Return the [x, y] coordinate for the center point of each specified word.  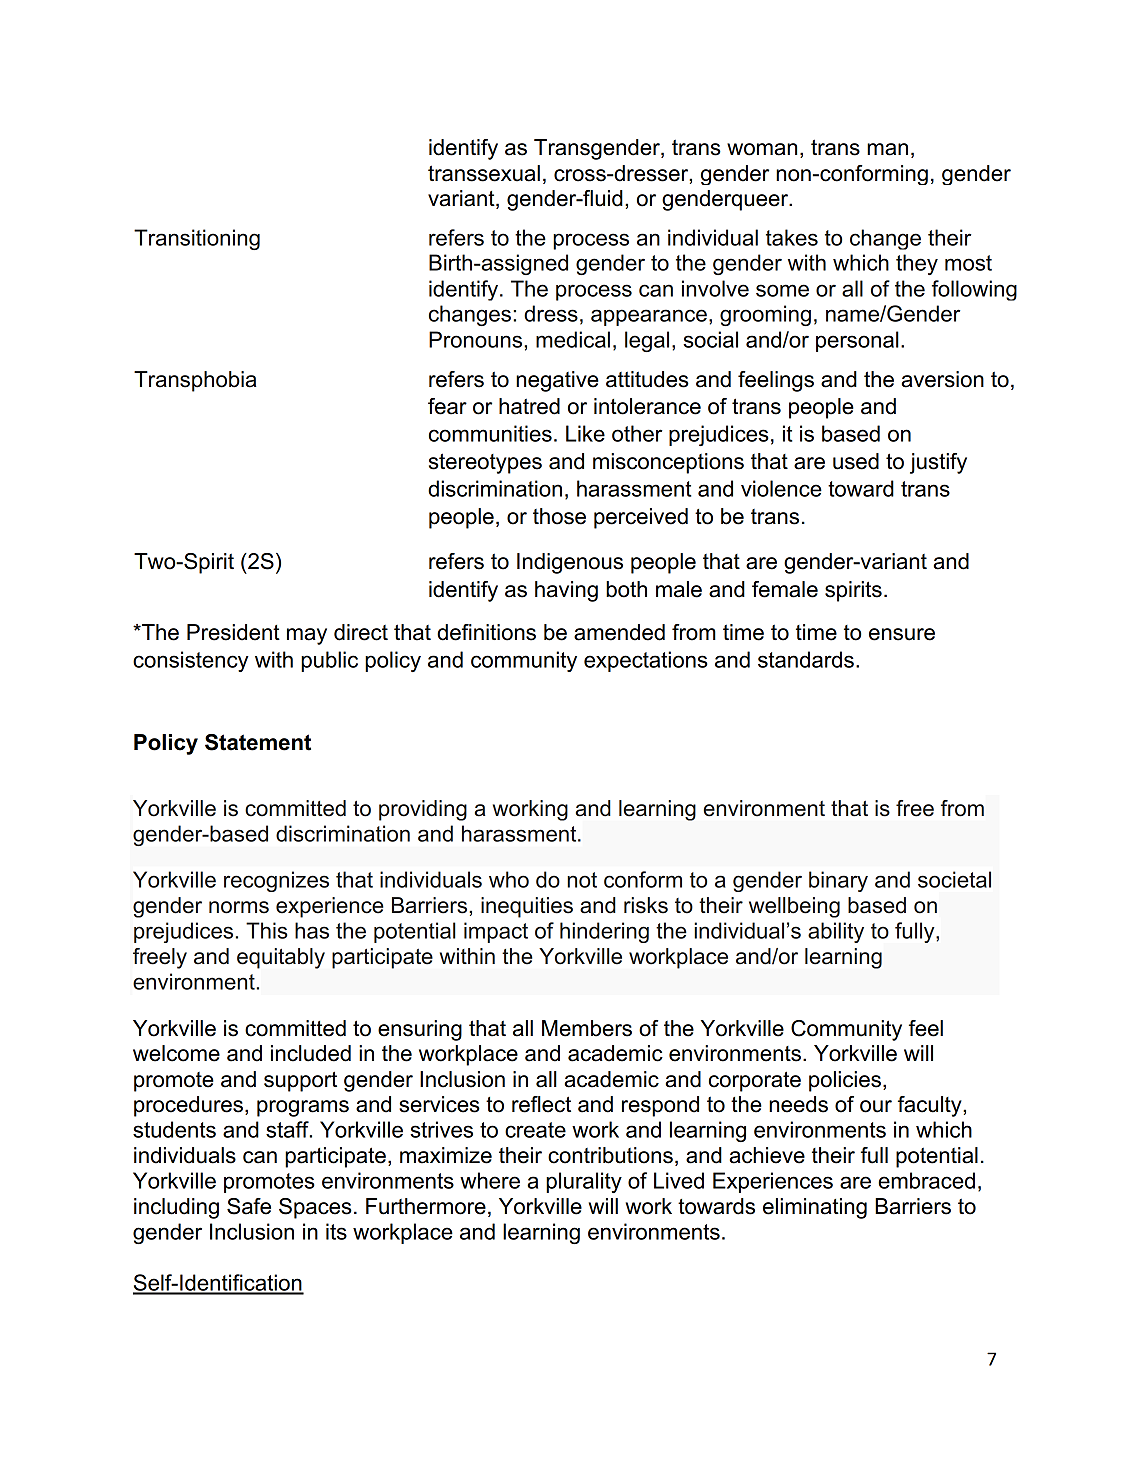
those [559, 516]
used [856, 461]
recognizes [276, 881]
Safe [249, 1206]
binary [838, 881]
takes [792, 237]
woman [762, 149]
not [582, 880]
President [233, 632]
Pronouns [477, 339]
